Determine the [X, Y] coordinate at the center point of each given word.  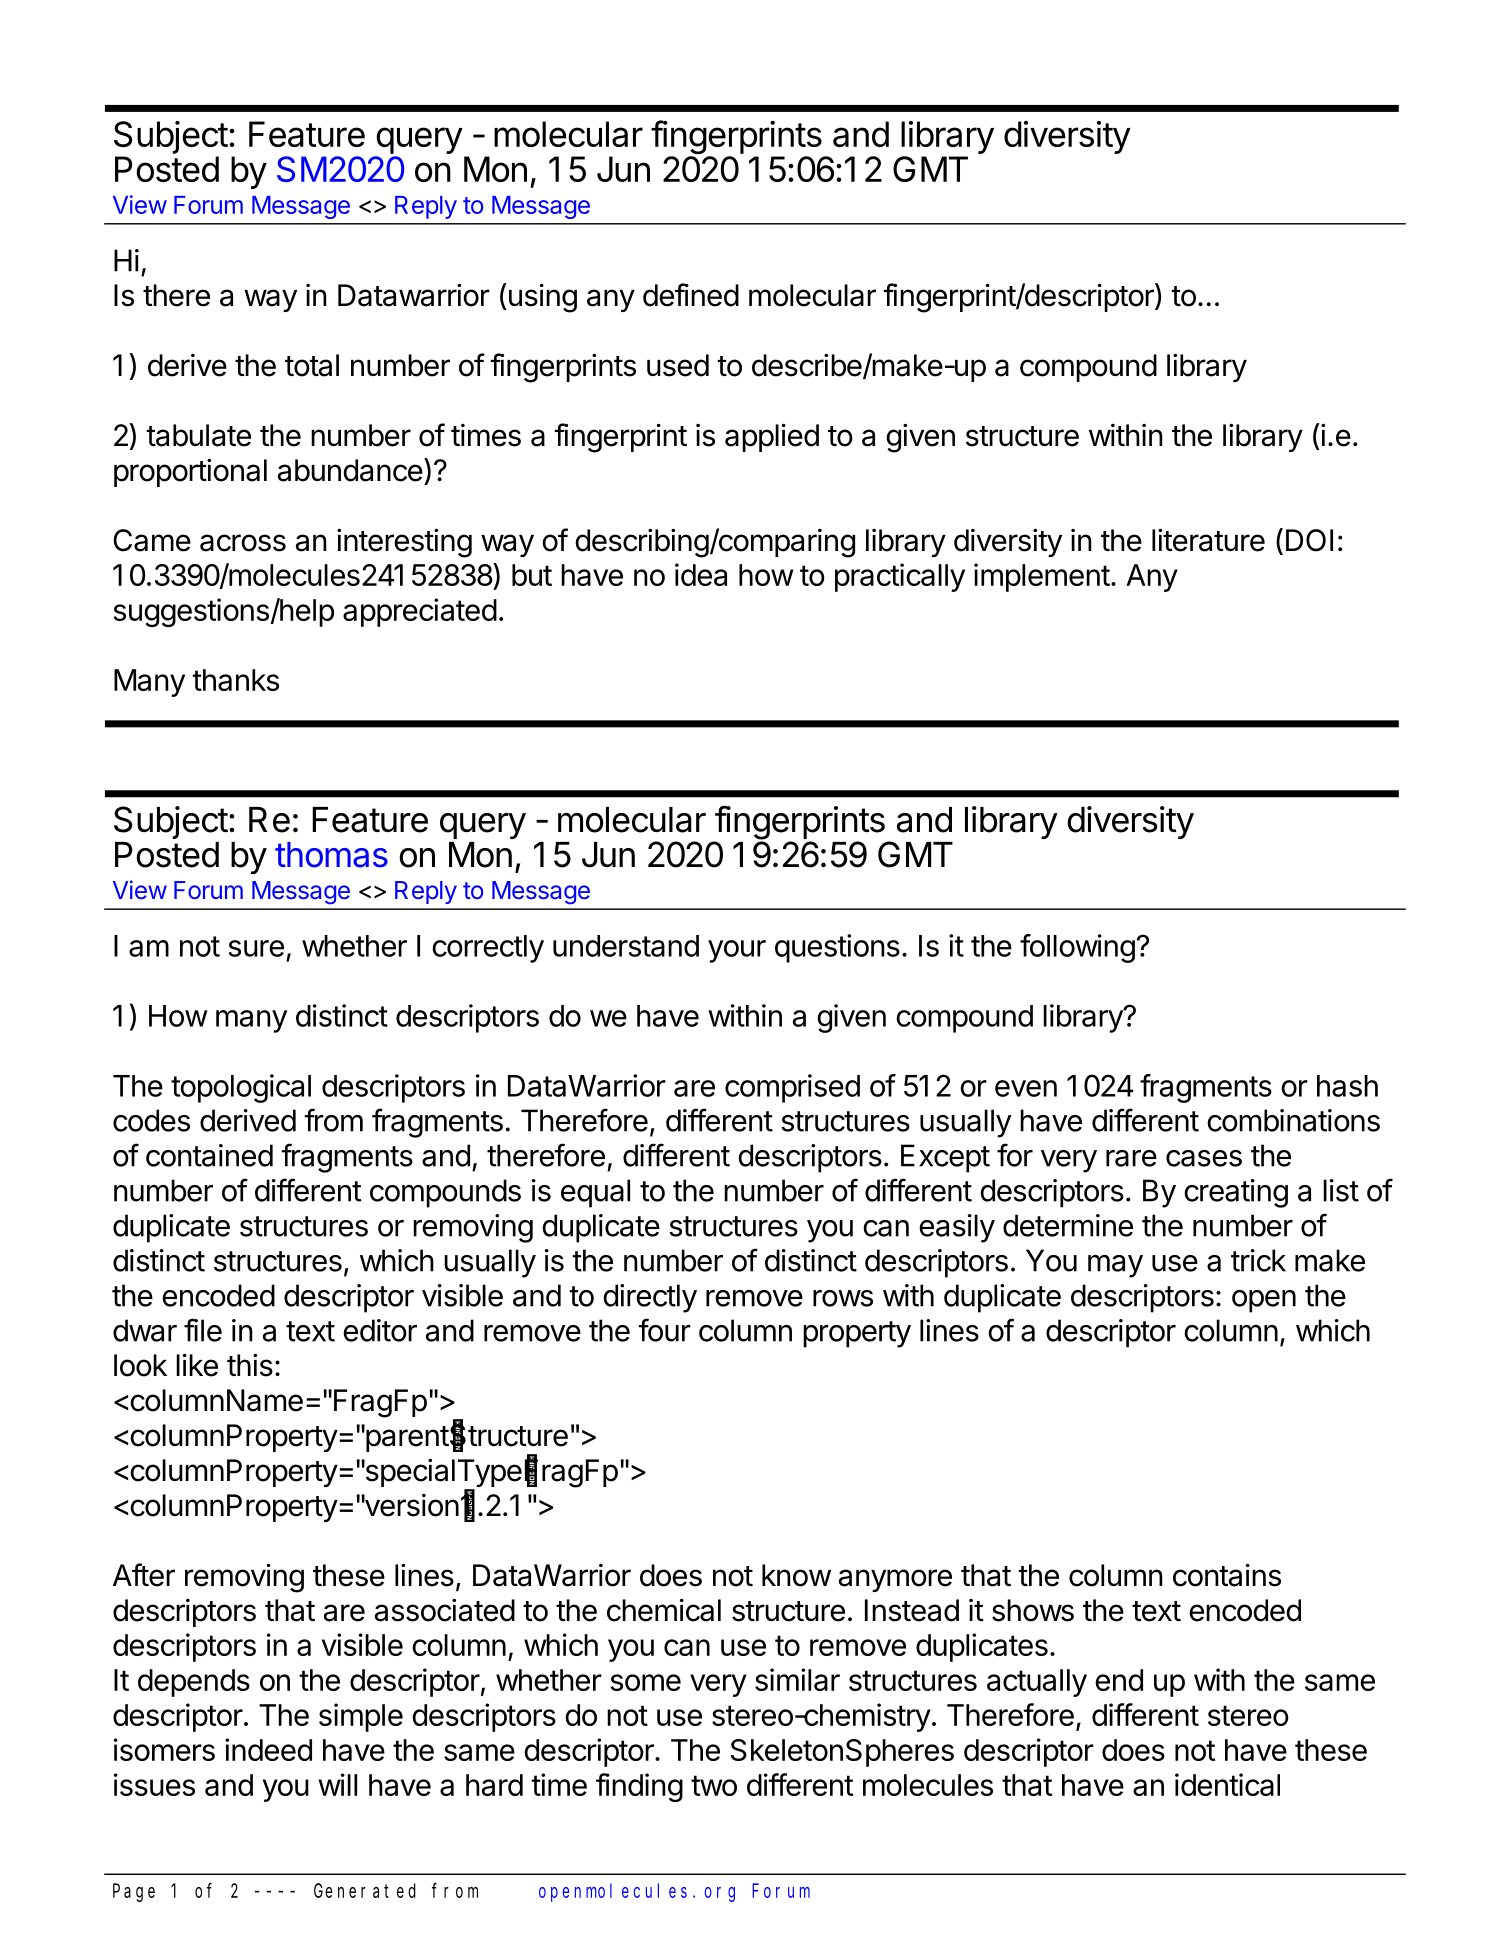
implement [1042, 577]
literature [1208, 540]
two [714, 1785]
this [250, 1365]
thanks [235, 680]
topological [241, 1088]
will [337, 1784]
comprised [792, 1088]
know [796, 1575]
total [312, 365]
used [678, 365]
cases [1204, 1158]
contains [1227, 1575]
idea [701, 574]
